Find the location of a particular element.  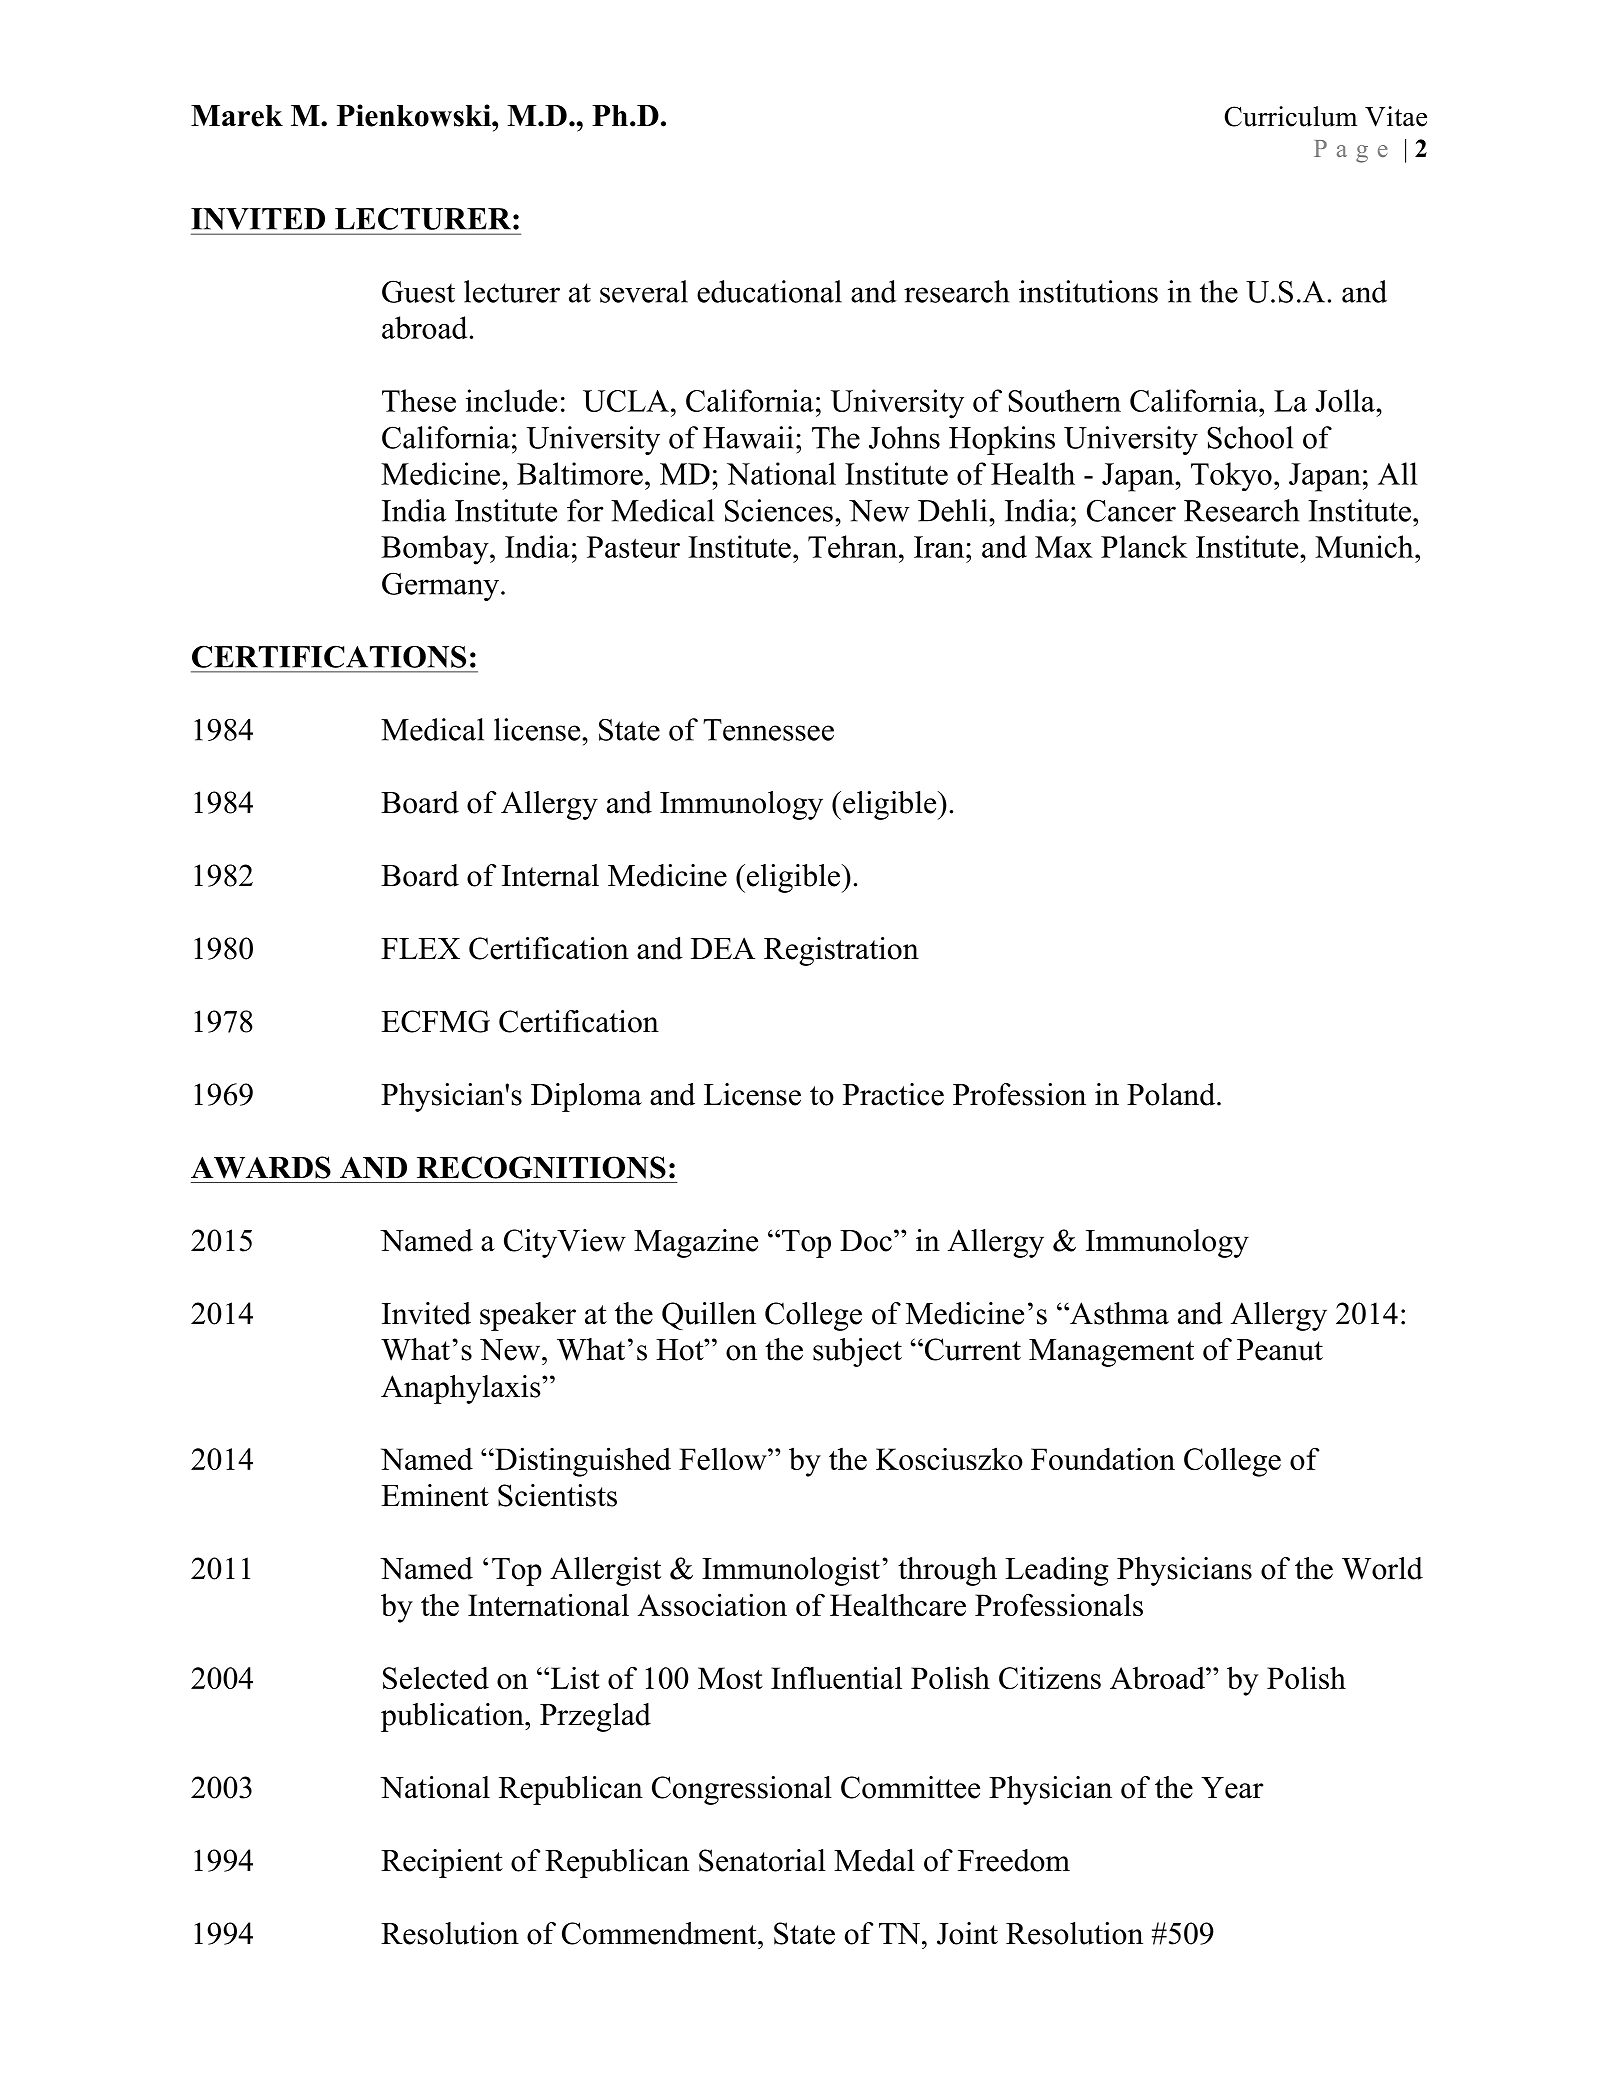

Marek is located at coordinates (237, 116).
